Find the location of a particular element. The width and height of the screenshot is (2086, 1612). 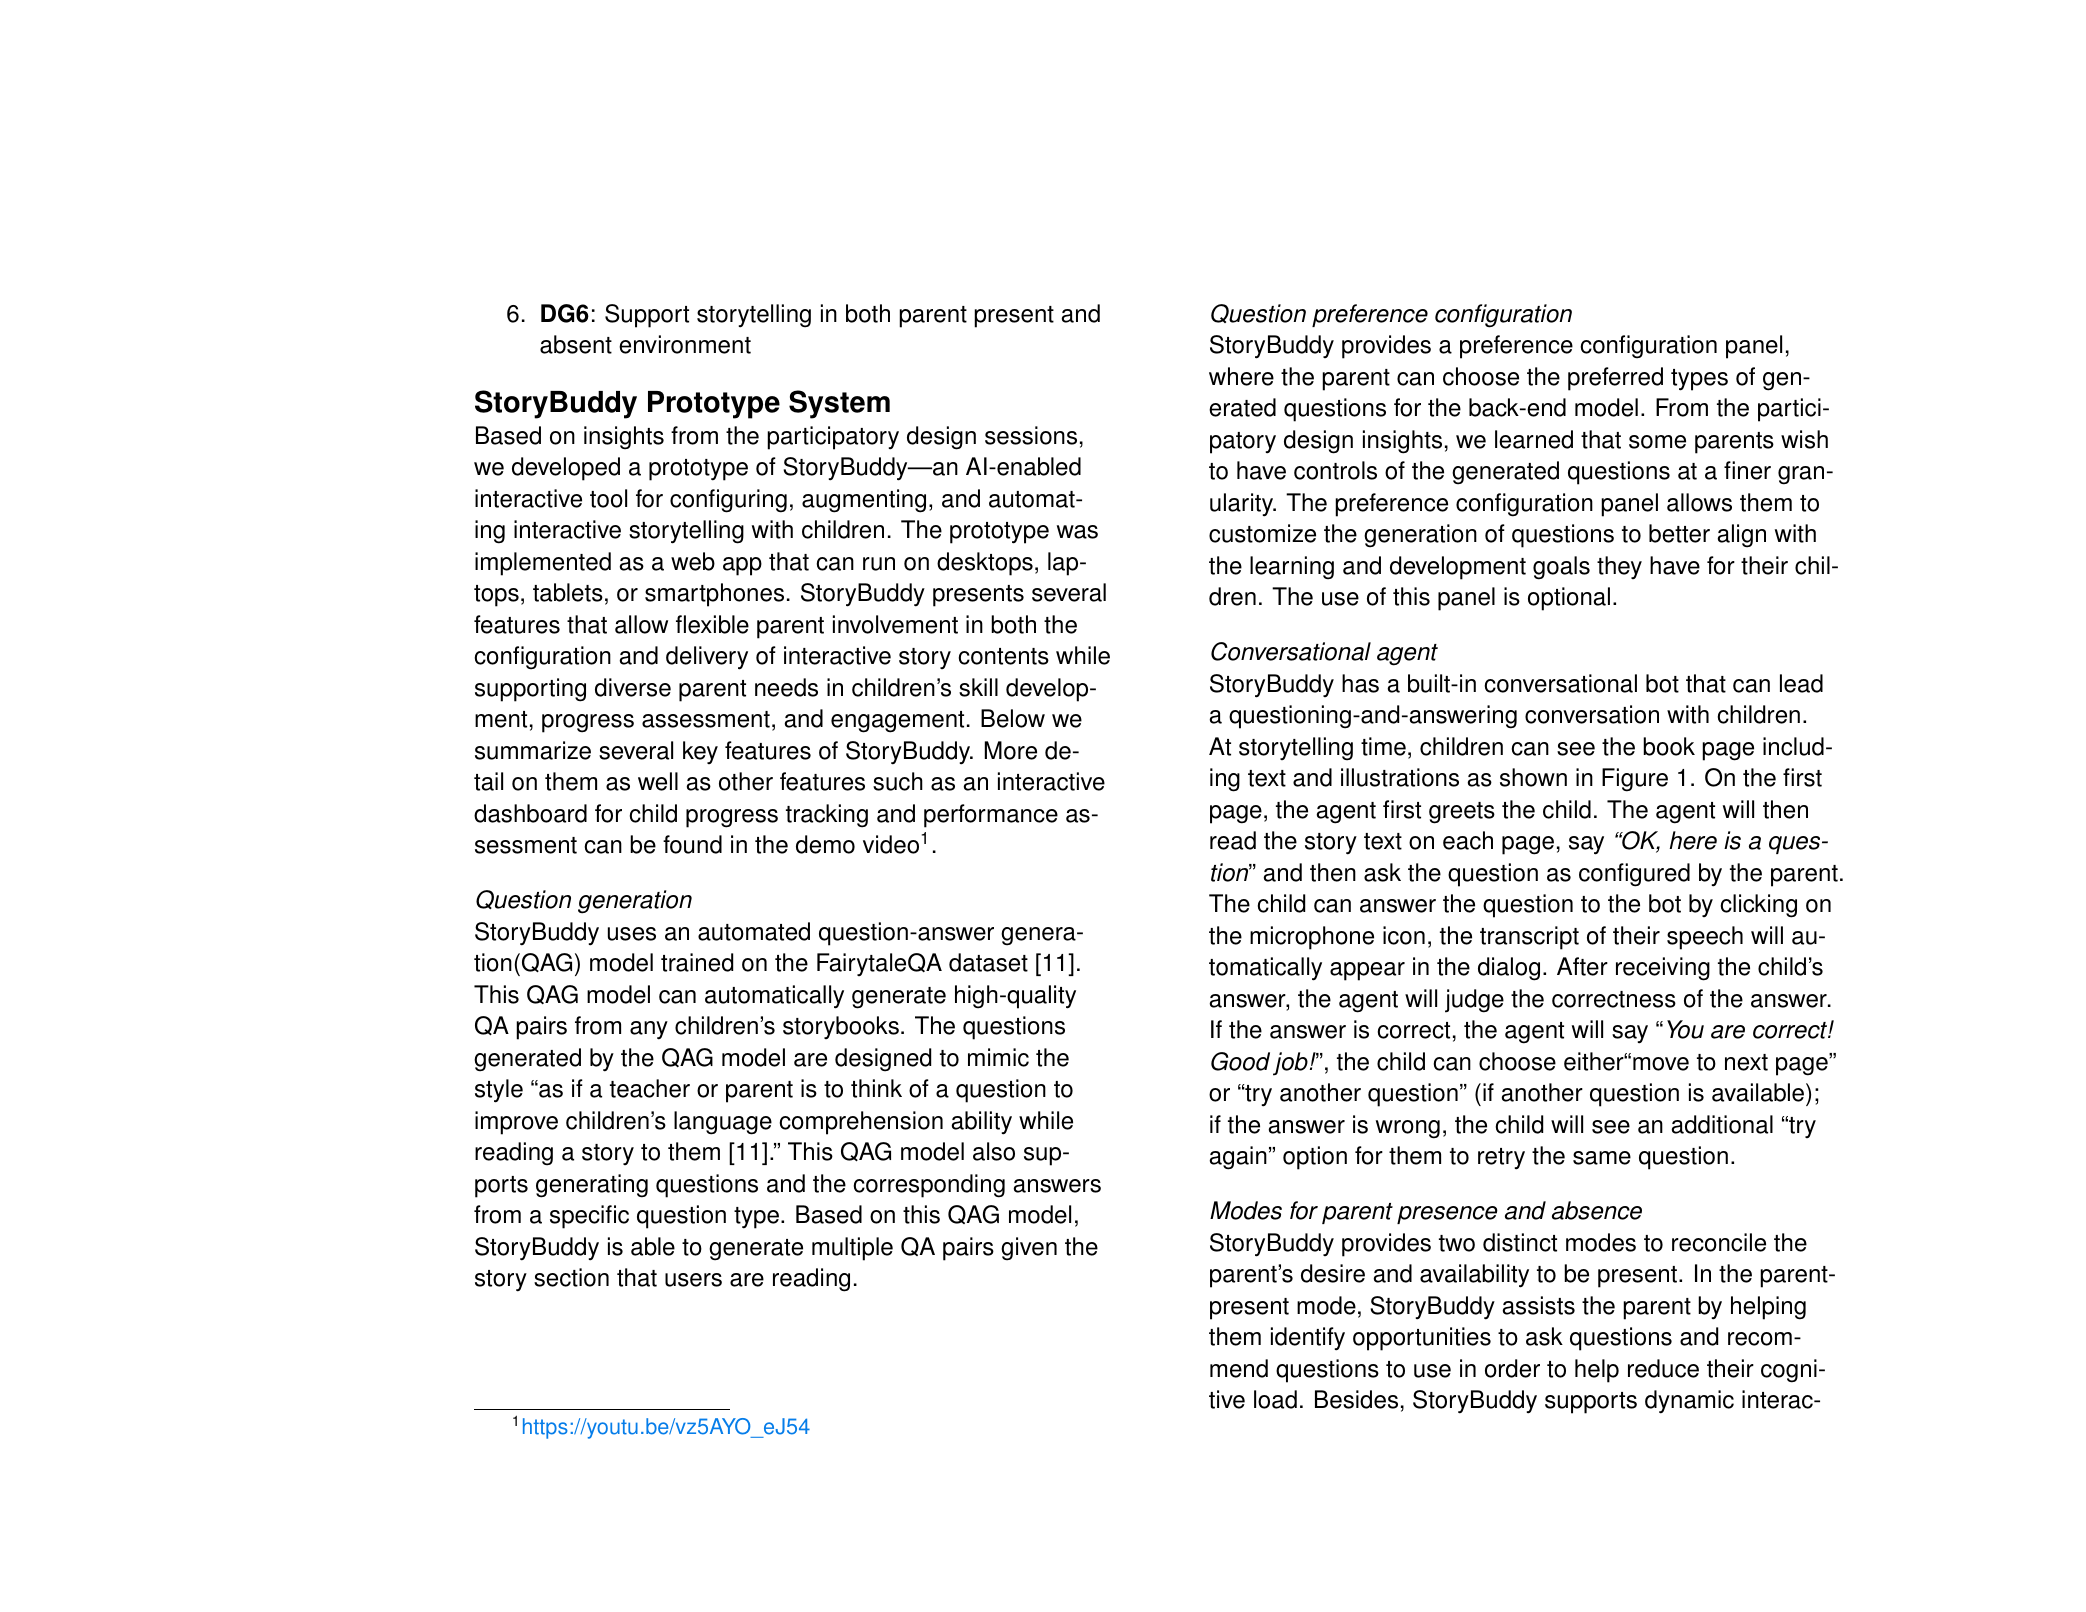

clicking is located at coordinates (1758, 906).
